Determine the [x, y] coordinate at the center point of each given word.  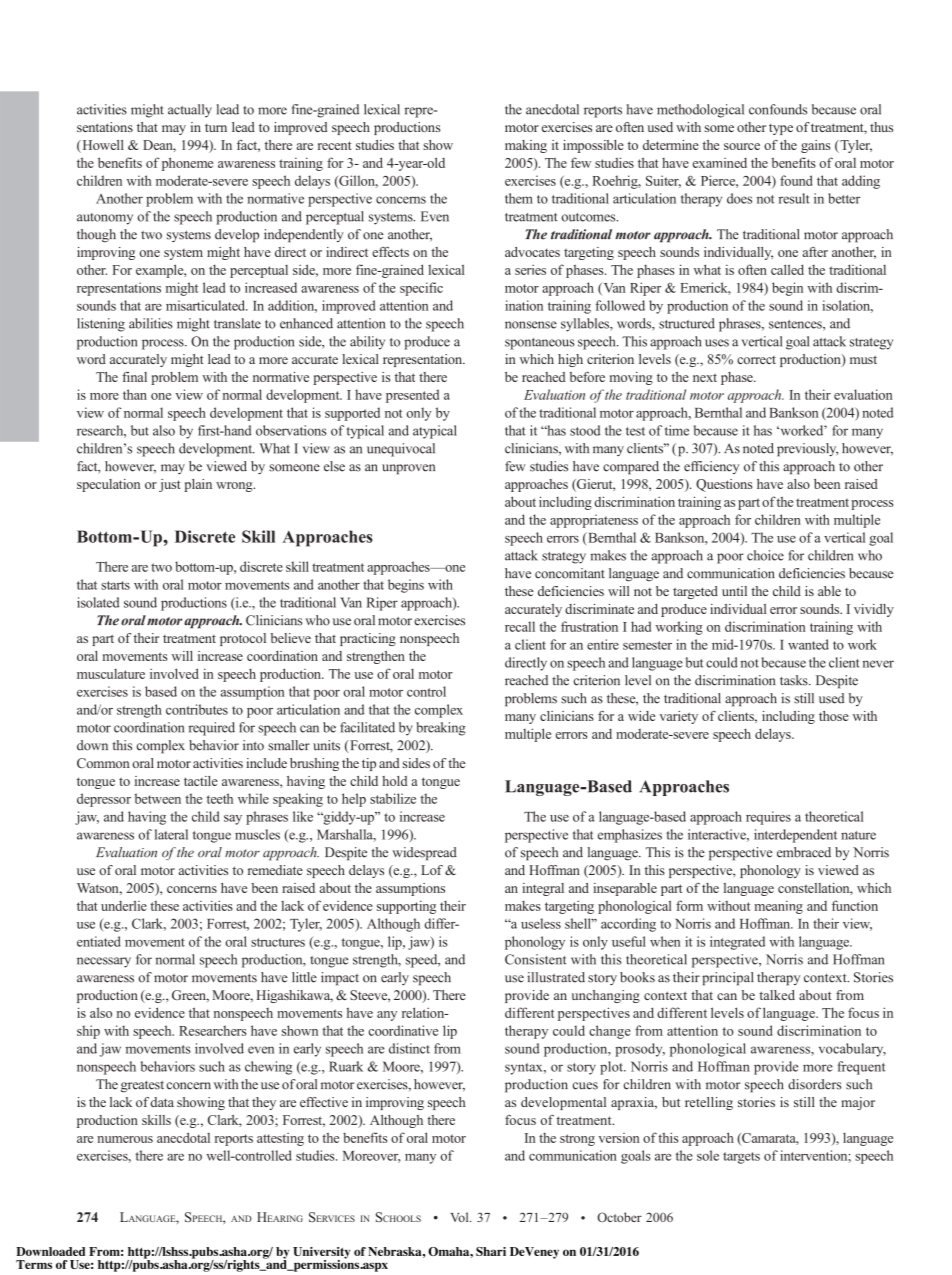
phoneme [187, 164]
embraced [804, 852]
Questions [724, 485]
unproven [408, 469]
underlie [124, 905]
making [526, 146]
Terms [34, 1264]
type [781, 129]
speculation [108, 485]
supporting [406, 907]
